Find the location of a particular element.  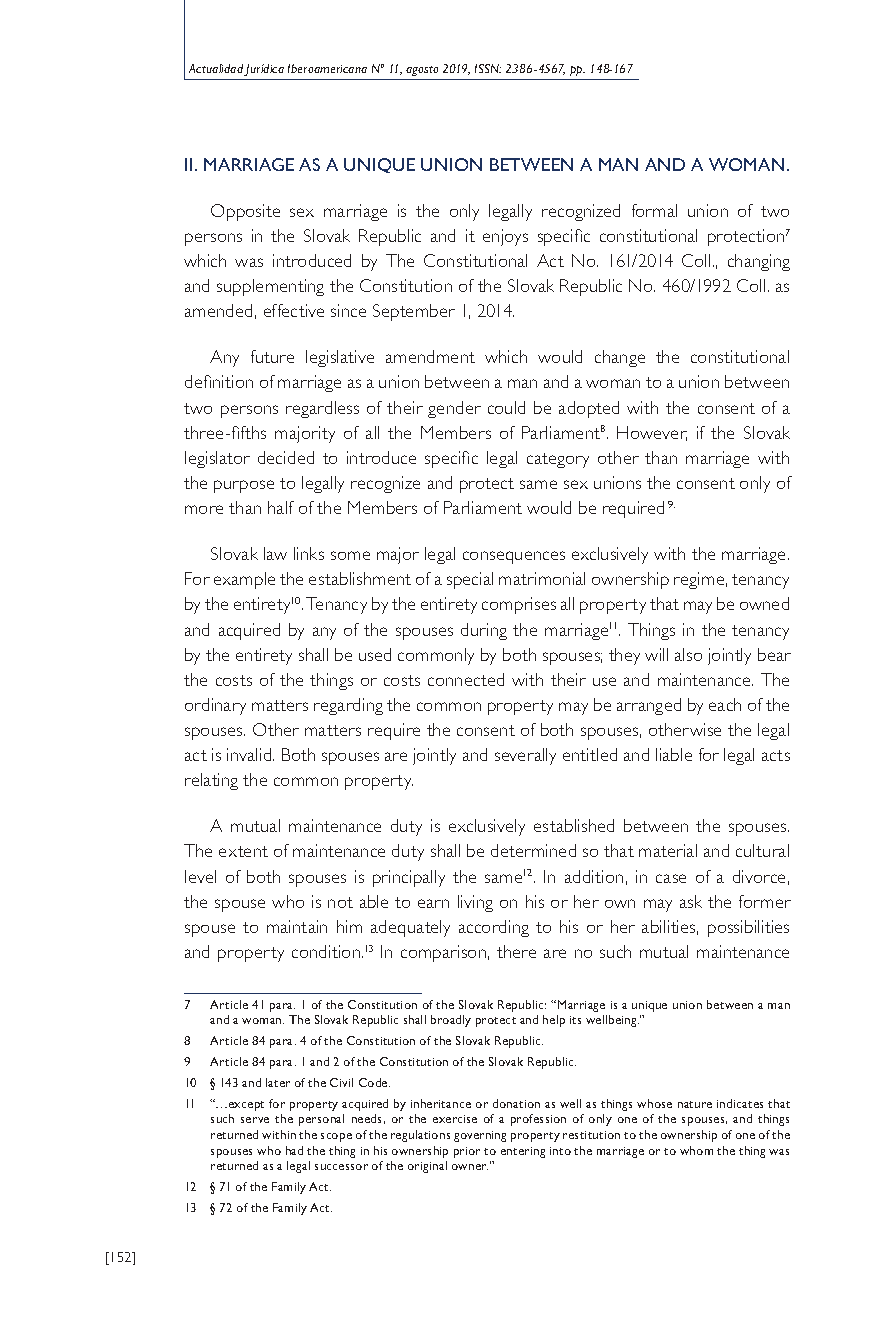

change is located at coordinates (620, 358).
